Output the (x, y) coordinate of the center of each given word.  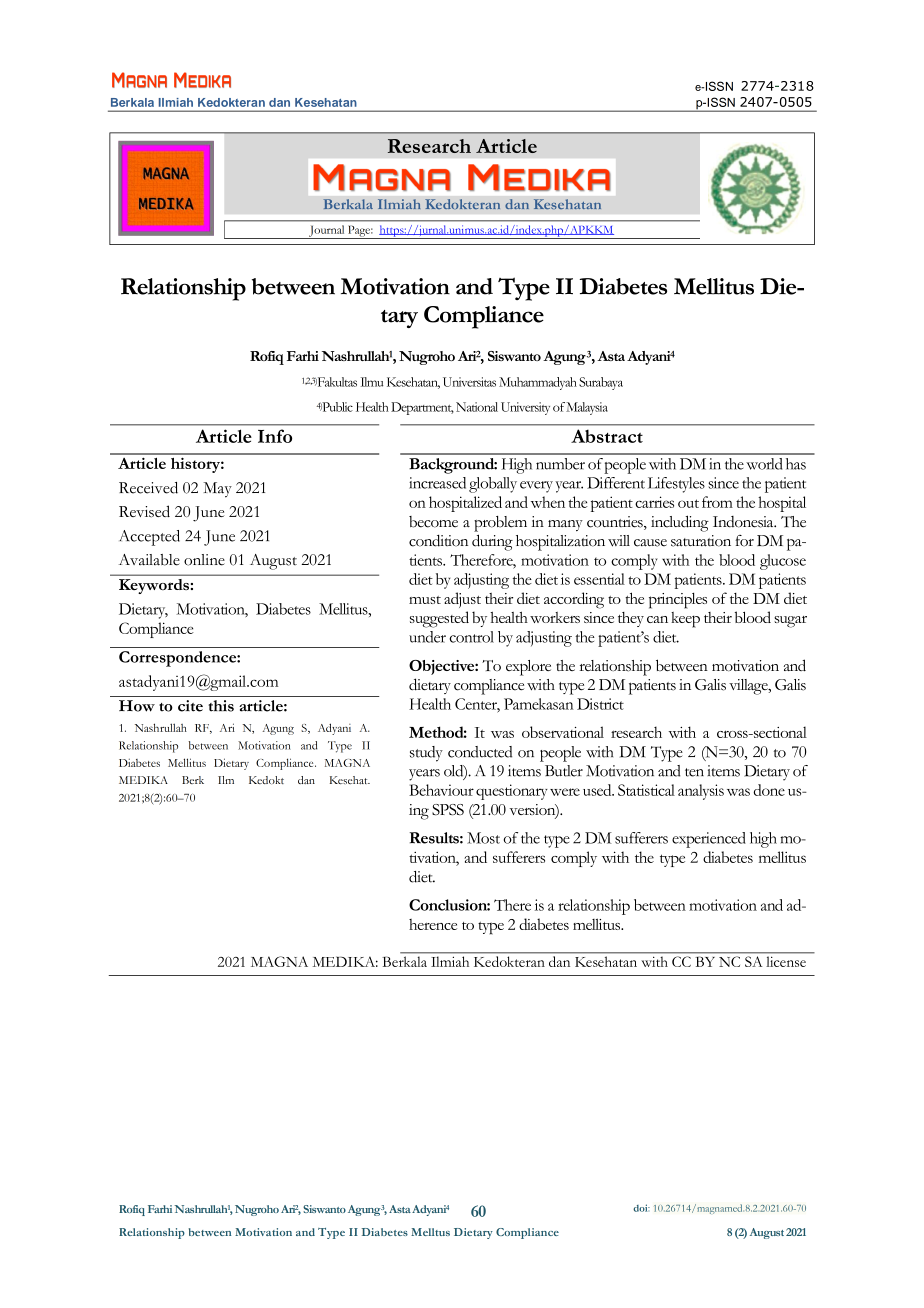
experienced (709, 840)
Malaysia (587, 408)
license (786, 962)
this (221, 706)
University (525, 408)
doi (641, 1208)
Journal (327, 232)
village (749, 687)
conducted (480, 752)
